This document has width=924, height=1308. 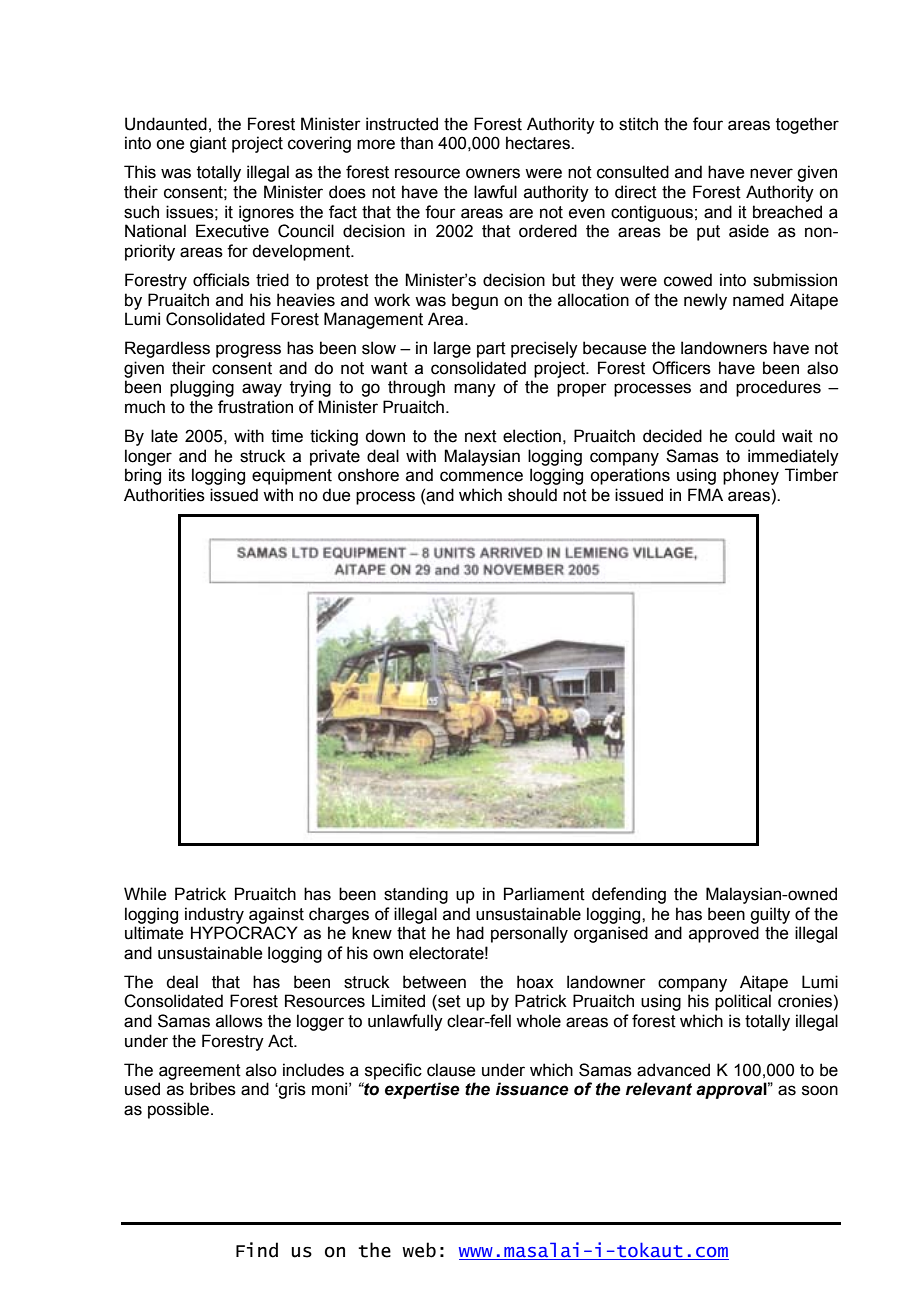 What do you see at coordinates (422, 1090) in the document?
I see `expertise` at bounding box center [422, 1090].
